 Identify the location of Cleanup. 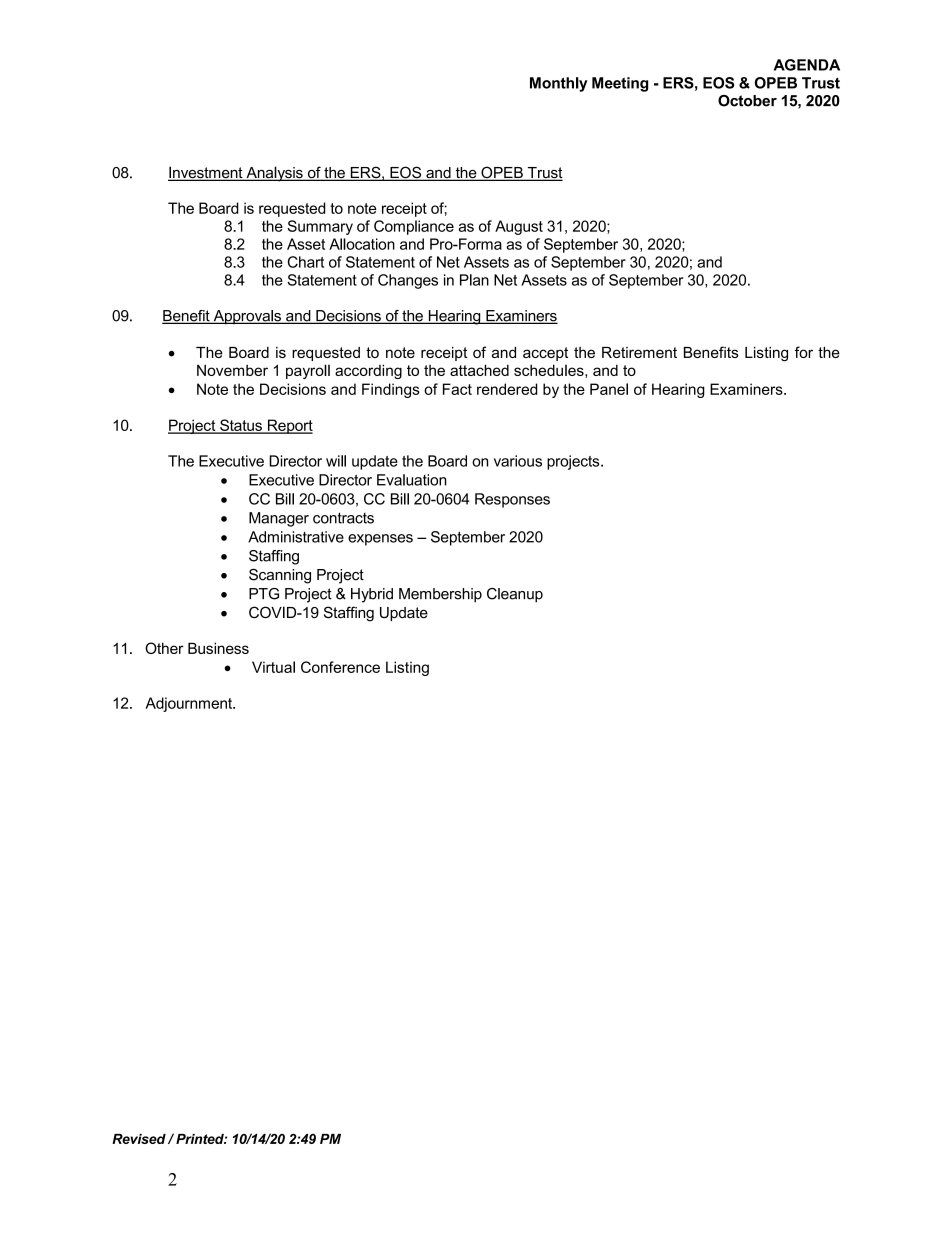
(515, 595).
